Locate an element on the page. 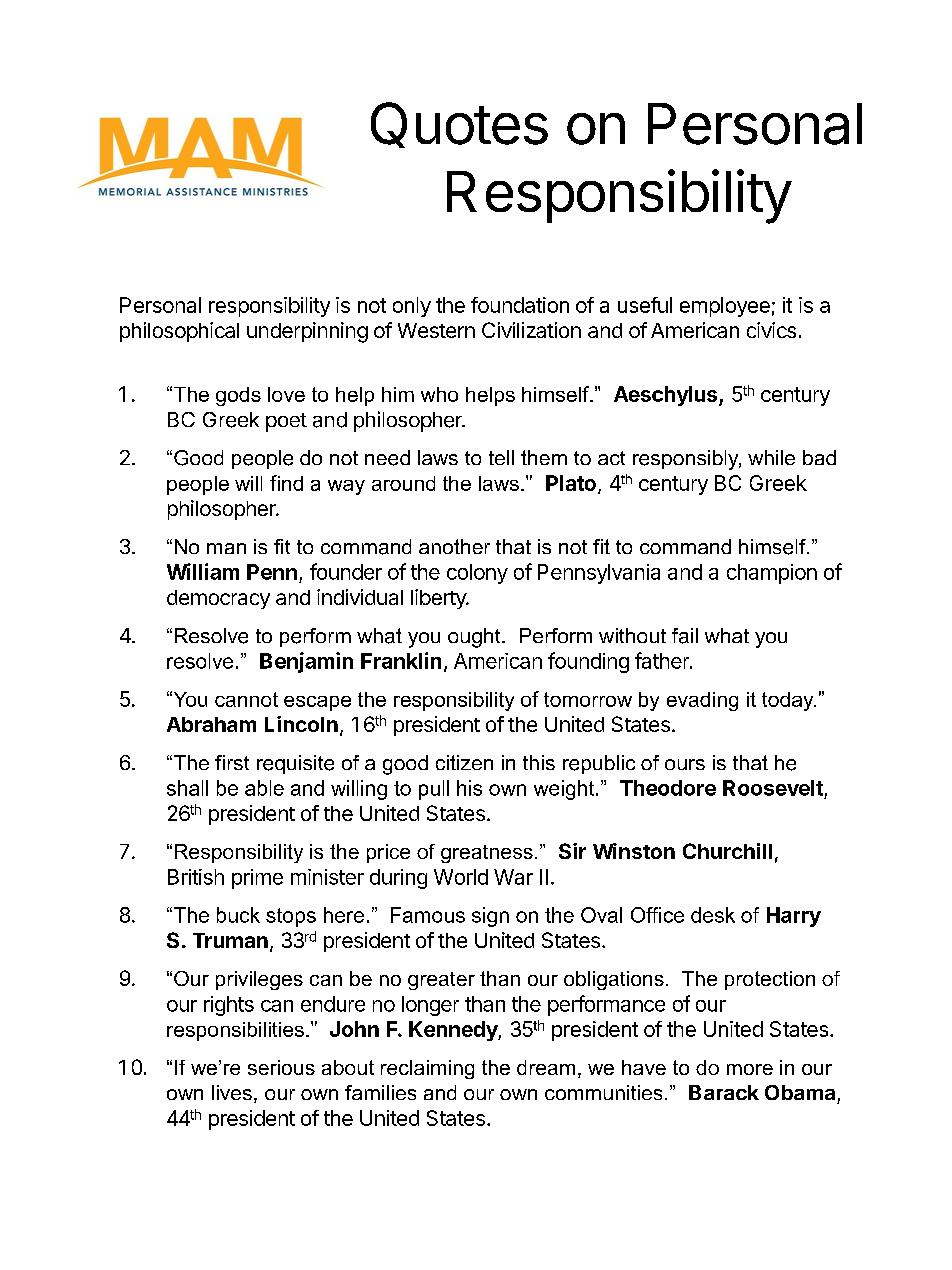  employee is located at coordinates (725, 307).
